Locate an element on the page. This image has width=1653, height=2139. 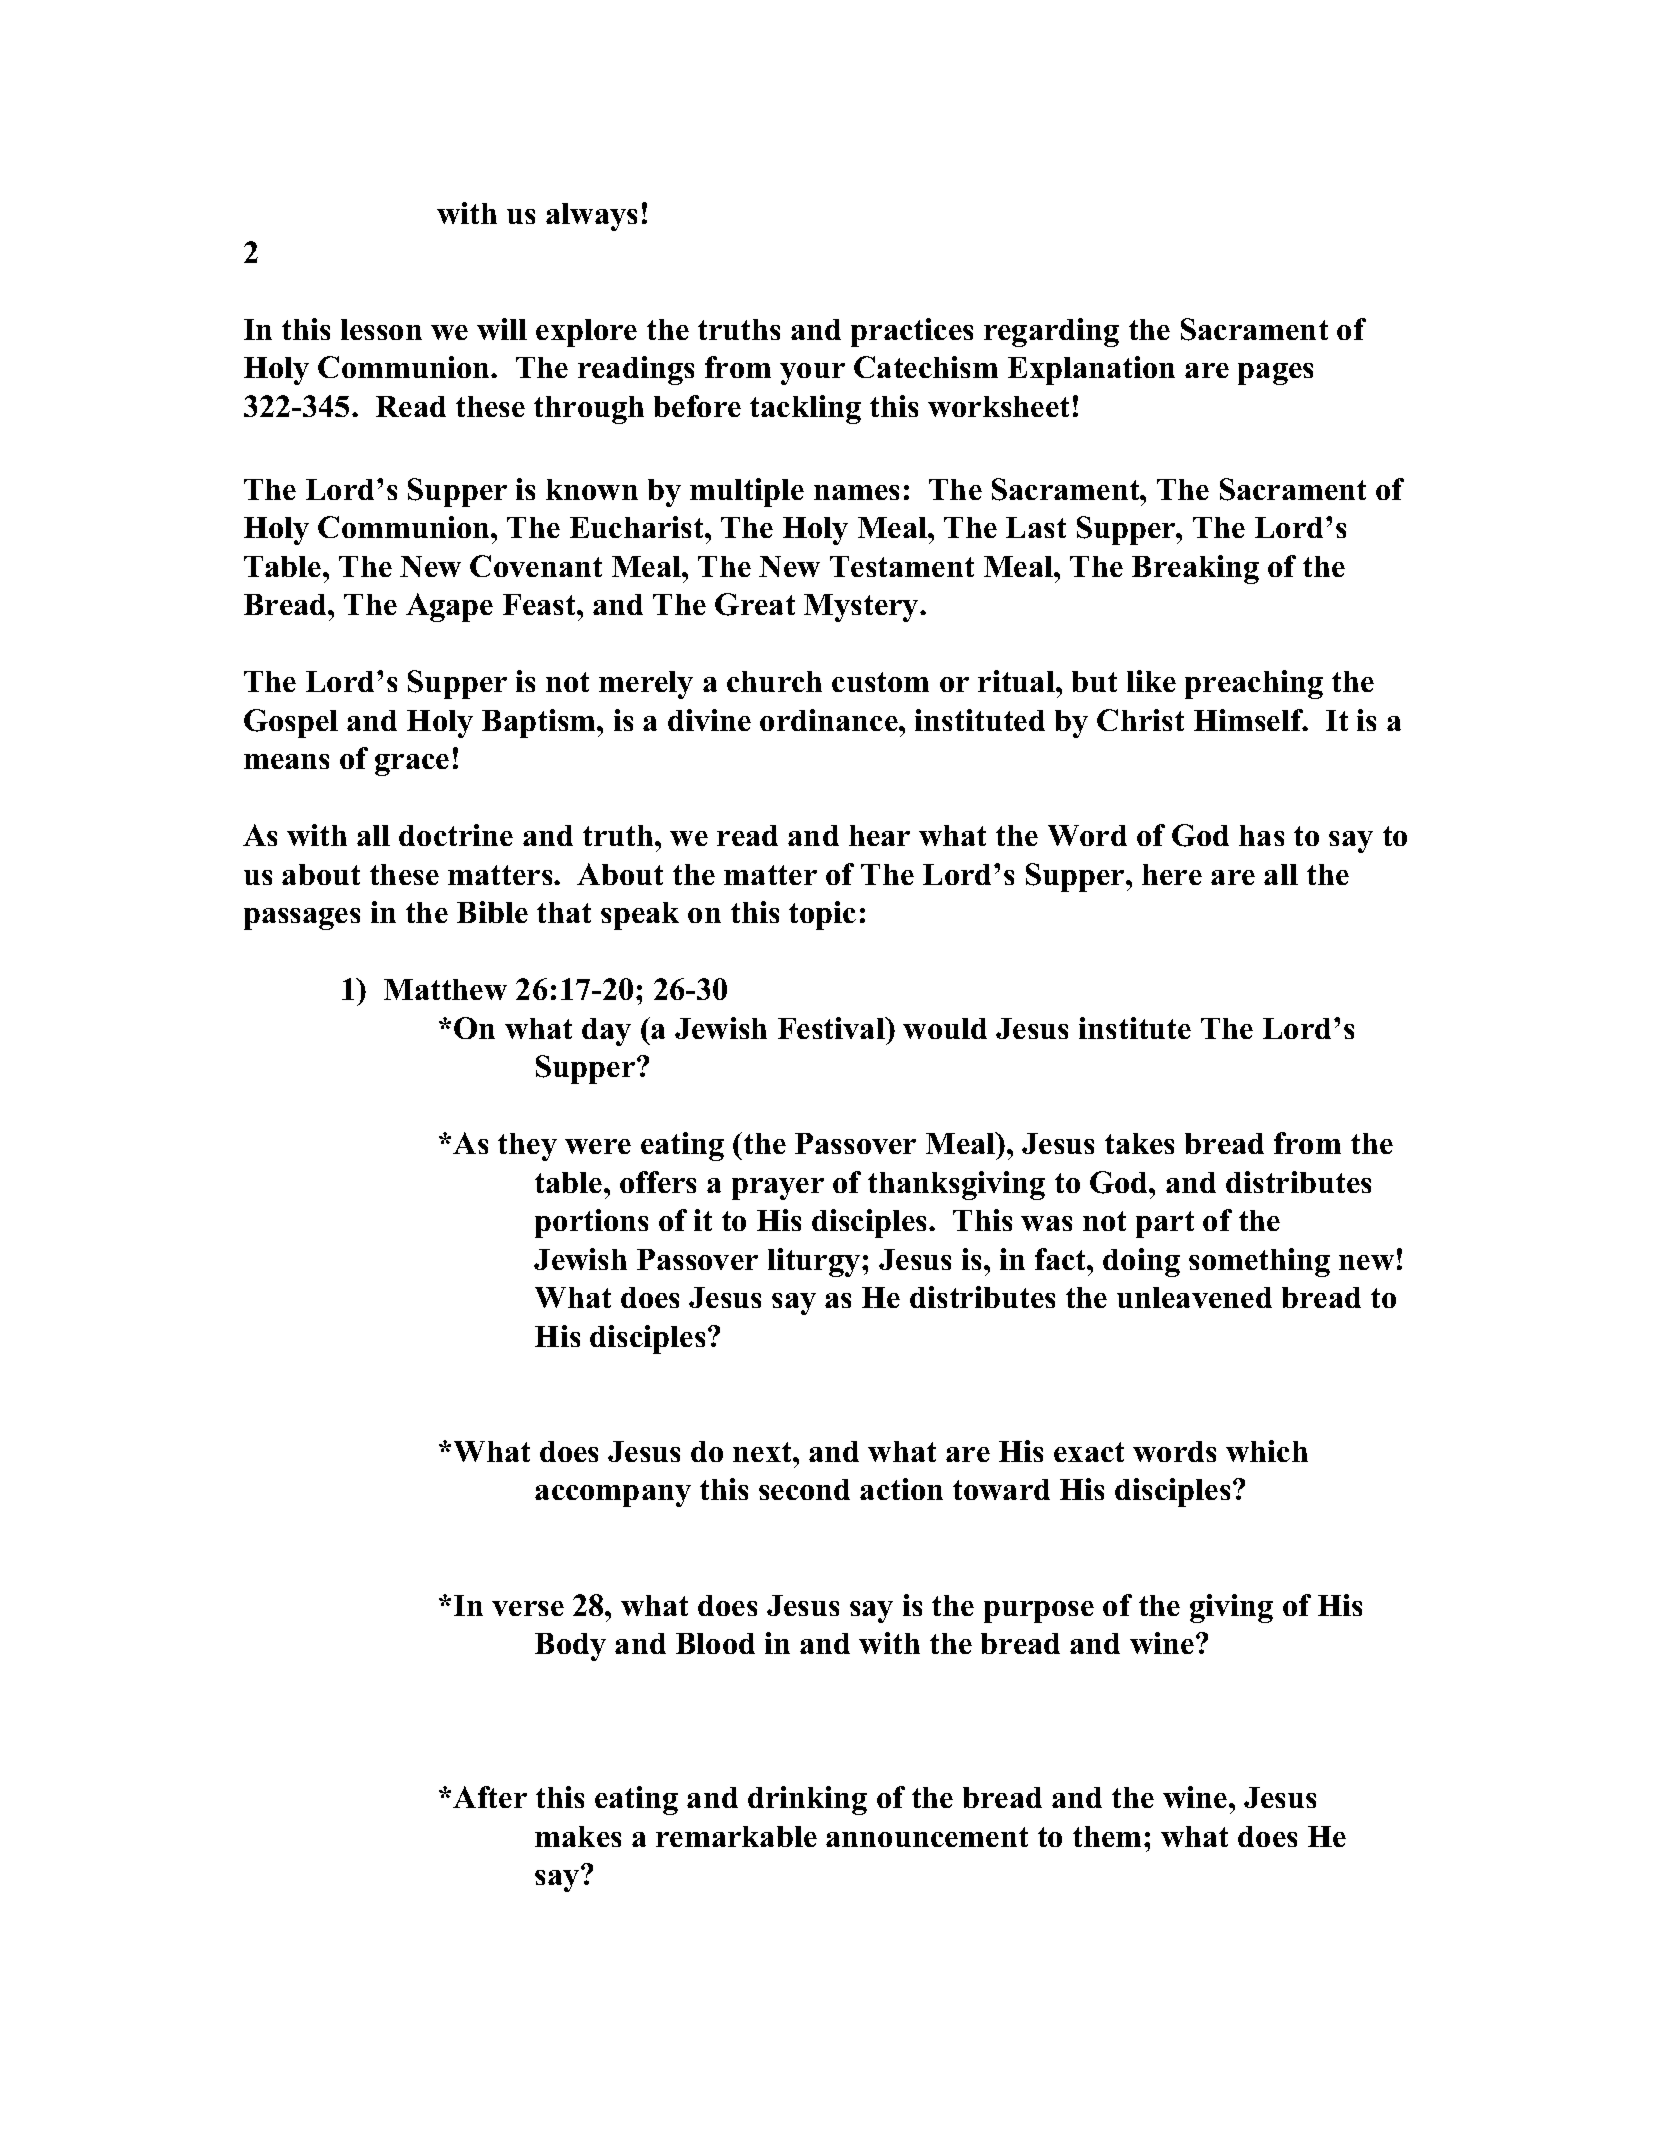
church is located at coordinates (774, 681).
